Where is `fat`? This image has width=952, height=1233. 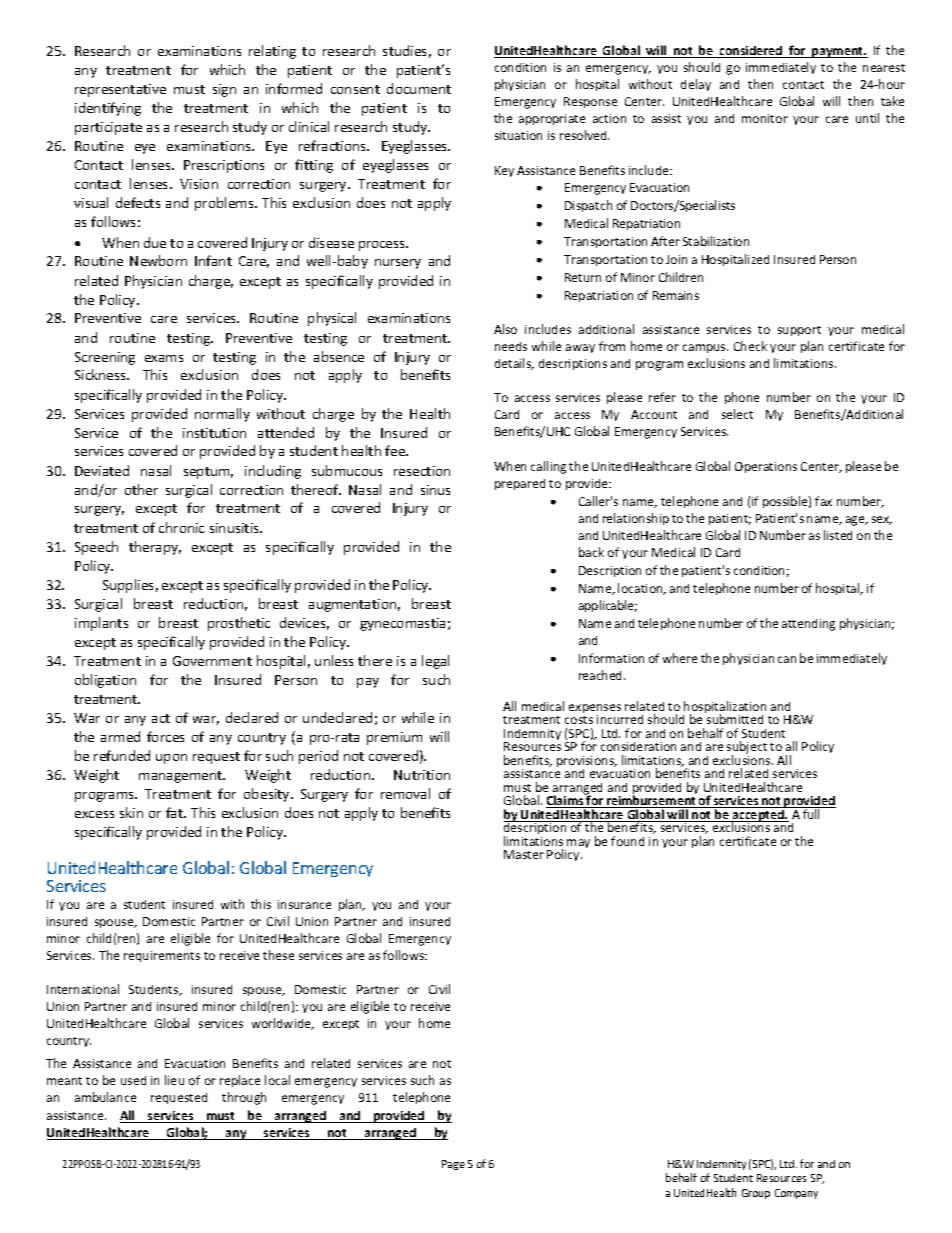
fat is located at coordinates (176, 812).
